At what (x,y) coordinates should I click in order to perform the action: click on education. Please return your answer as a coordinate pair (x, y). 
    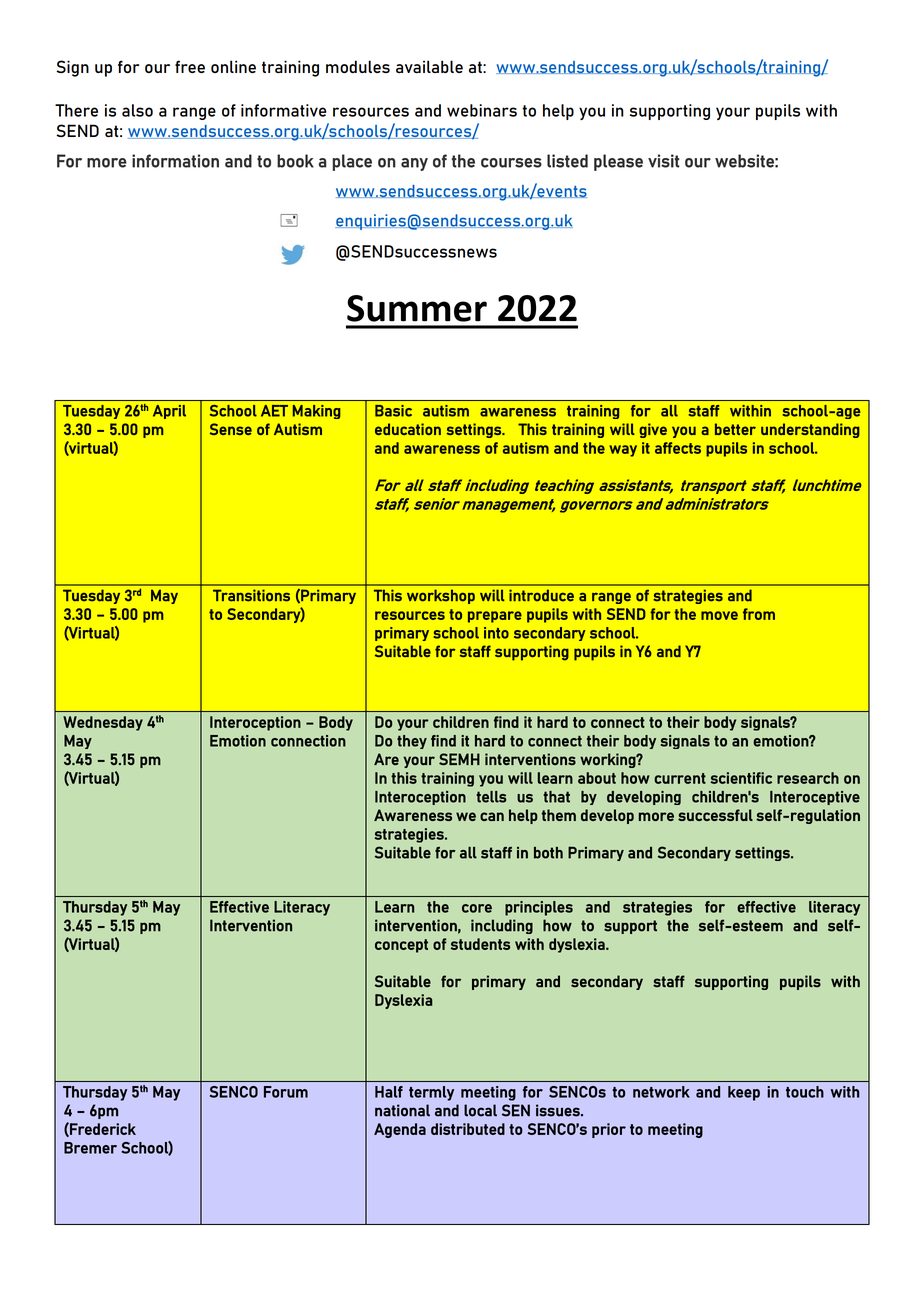
    Looking at the image, I should click on (408, 429).
